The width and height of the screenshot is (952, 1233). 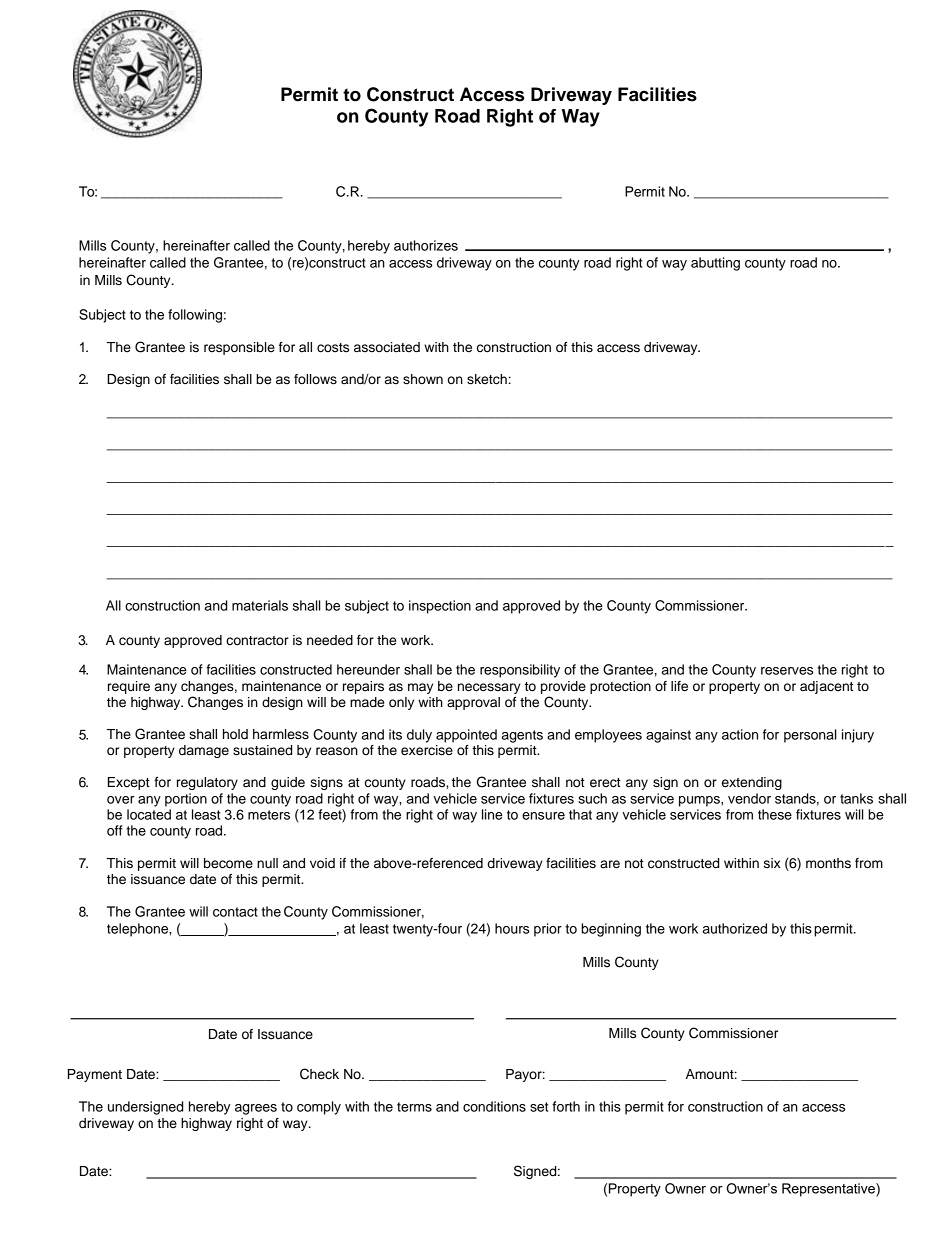 I want to click on authorized, so click(x=735, y=928).
